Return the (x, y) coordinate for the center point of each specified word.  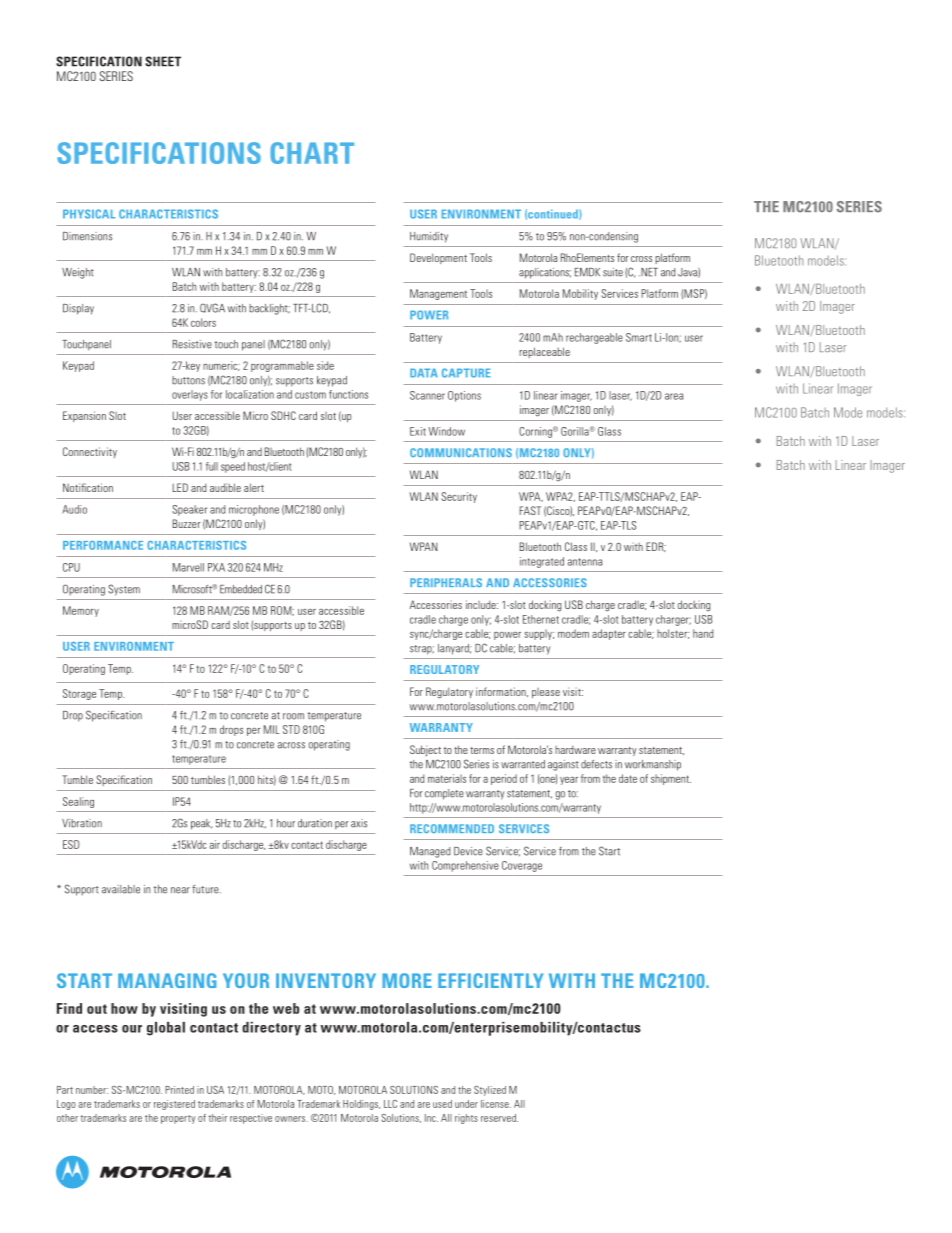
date (628, 778)
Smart (639, 337)
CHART (312, 153)
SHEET (163, 61)
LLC (390, 1104)
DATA (424, 373)
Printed (179, 1090)
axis (359, 823)
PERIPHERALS (446, 582)
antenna (585, 562)
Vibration (82, 823)
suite (613, 272)
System (124, 590)
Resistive (192, 344)
